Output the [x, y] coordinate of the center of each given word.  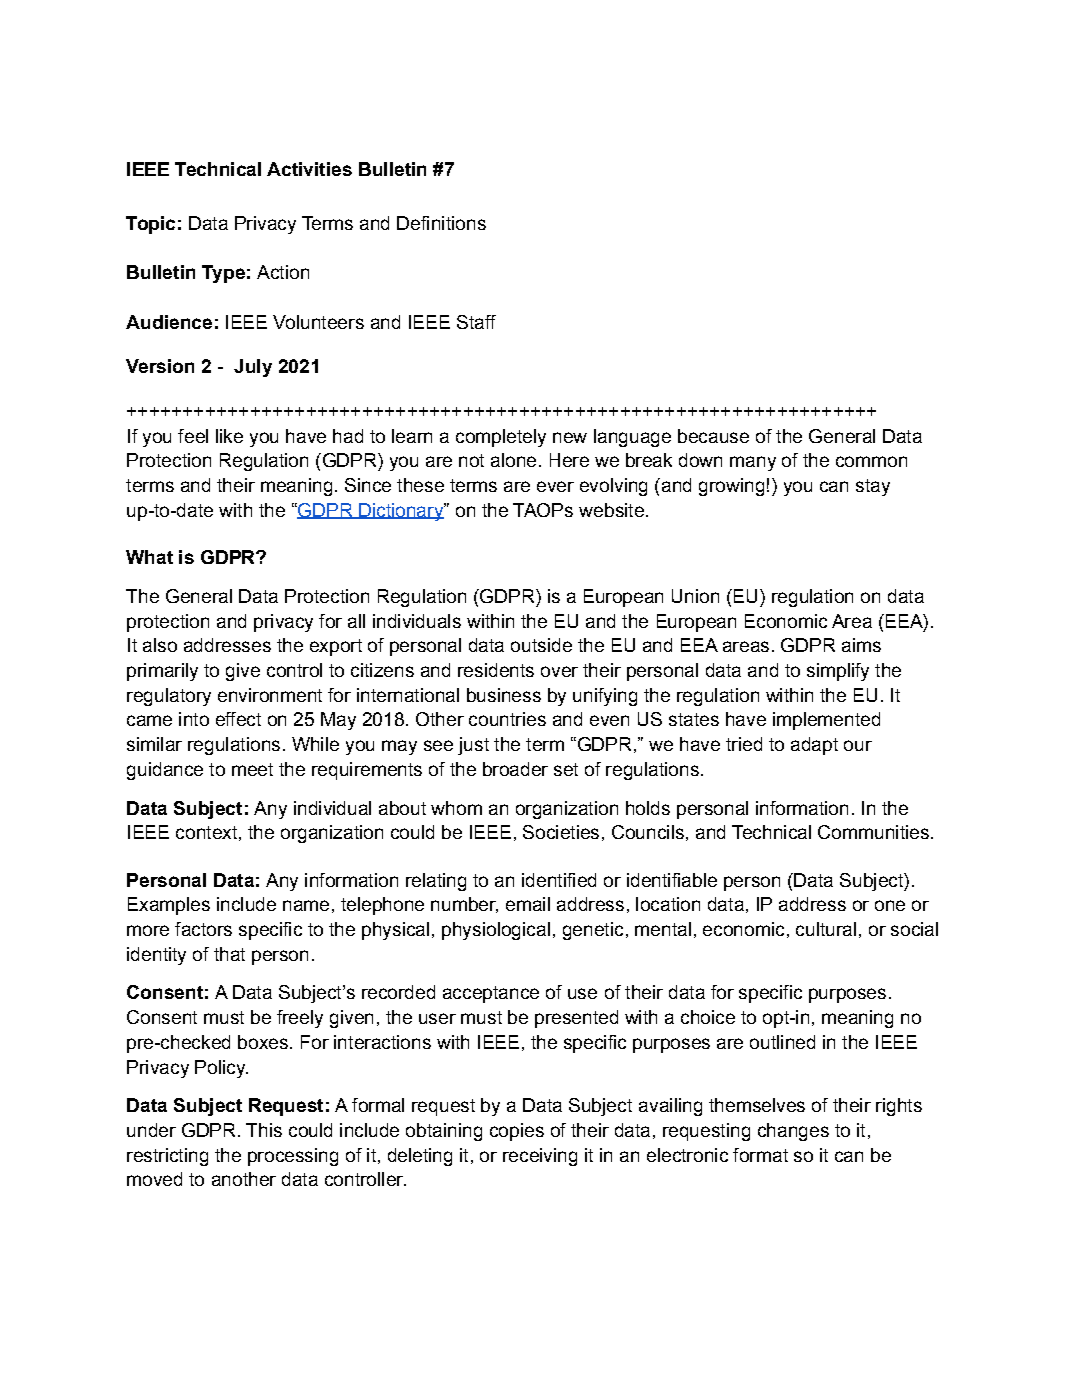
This [264, 1130]
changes [793, 1132]
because [713, 436]
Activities [309, 169]
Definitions [441, 223]
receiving [540, 1157]
